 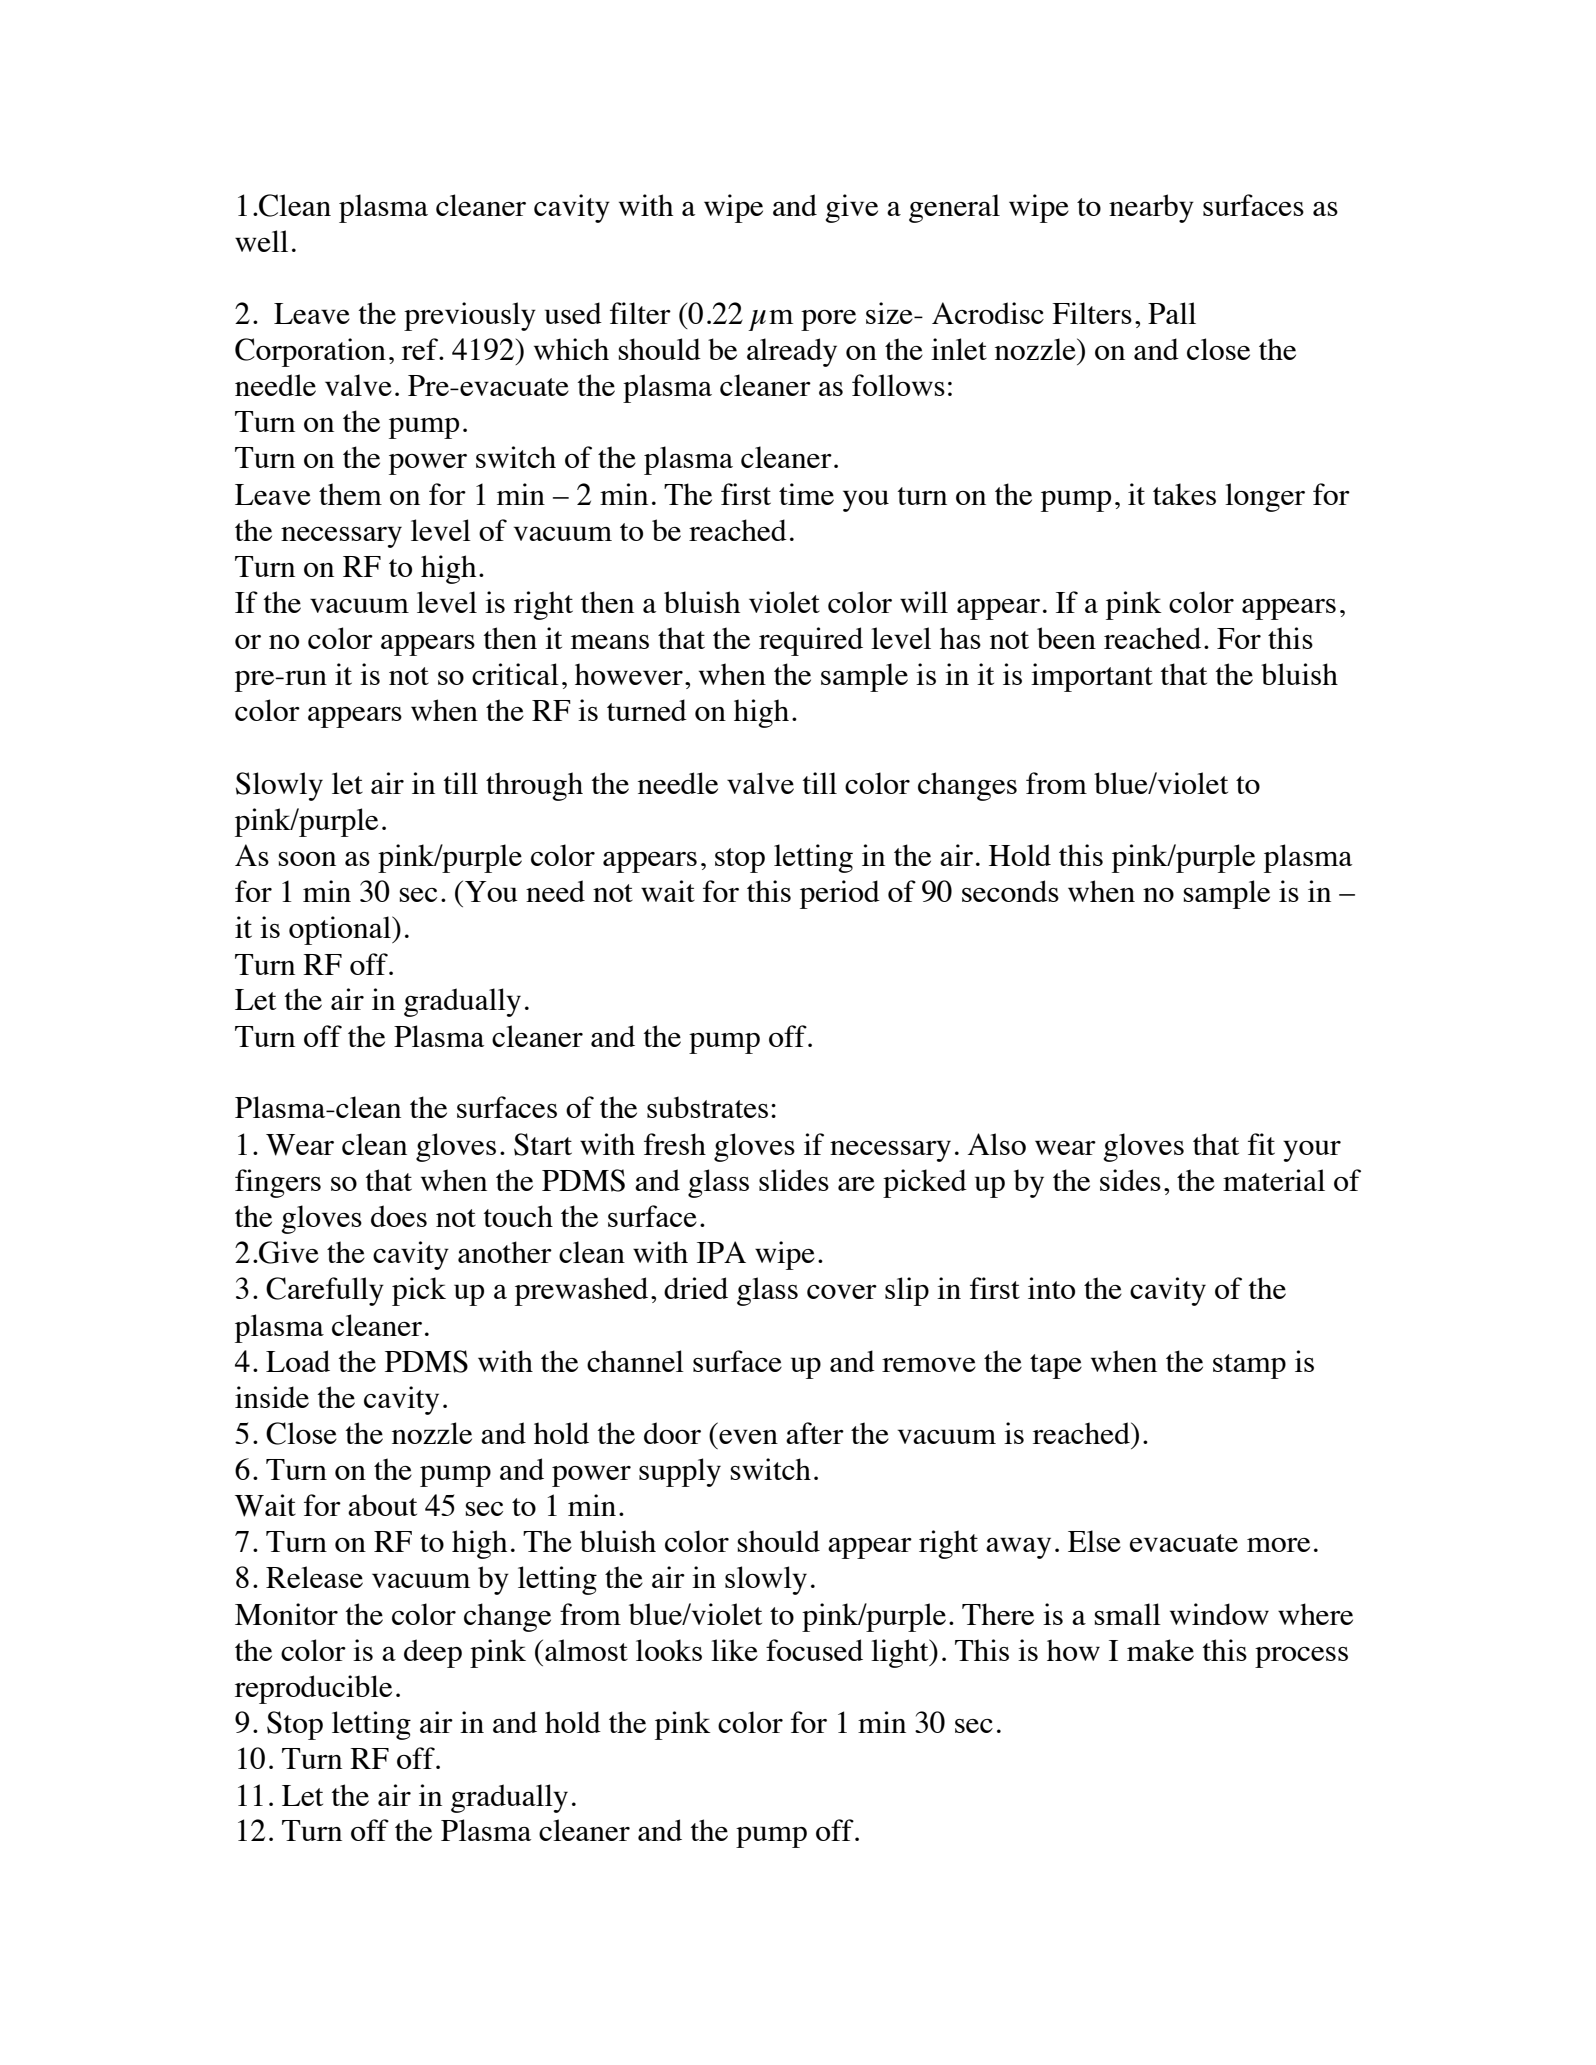 I want to click on does, so click(x=399, y=1216).
